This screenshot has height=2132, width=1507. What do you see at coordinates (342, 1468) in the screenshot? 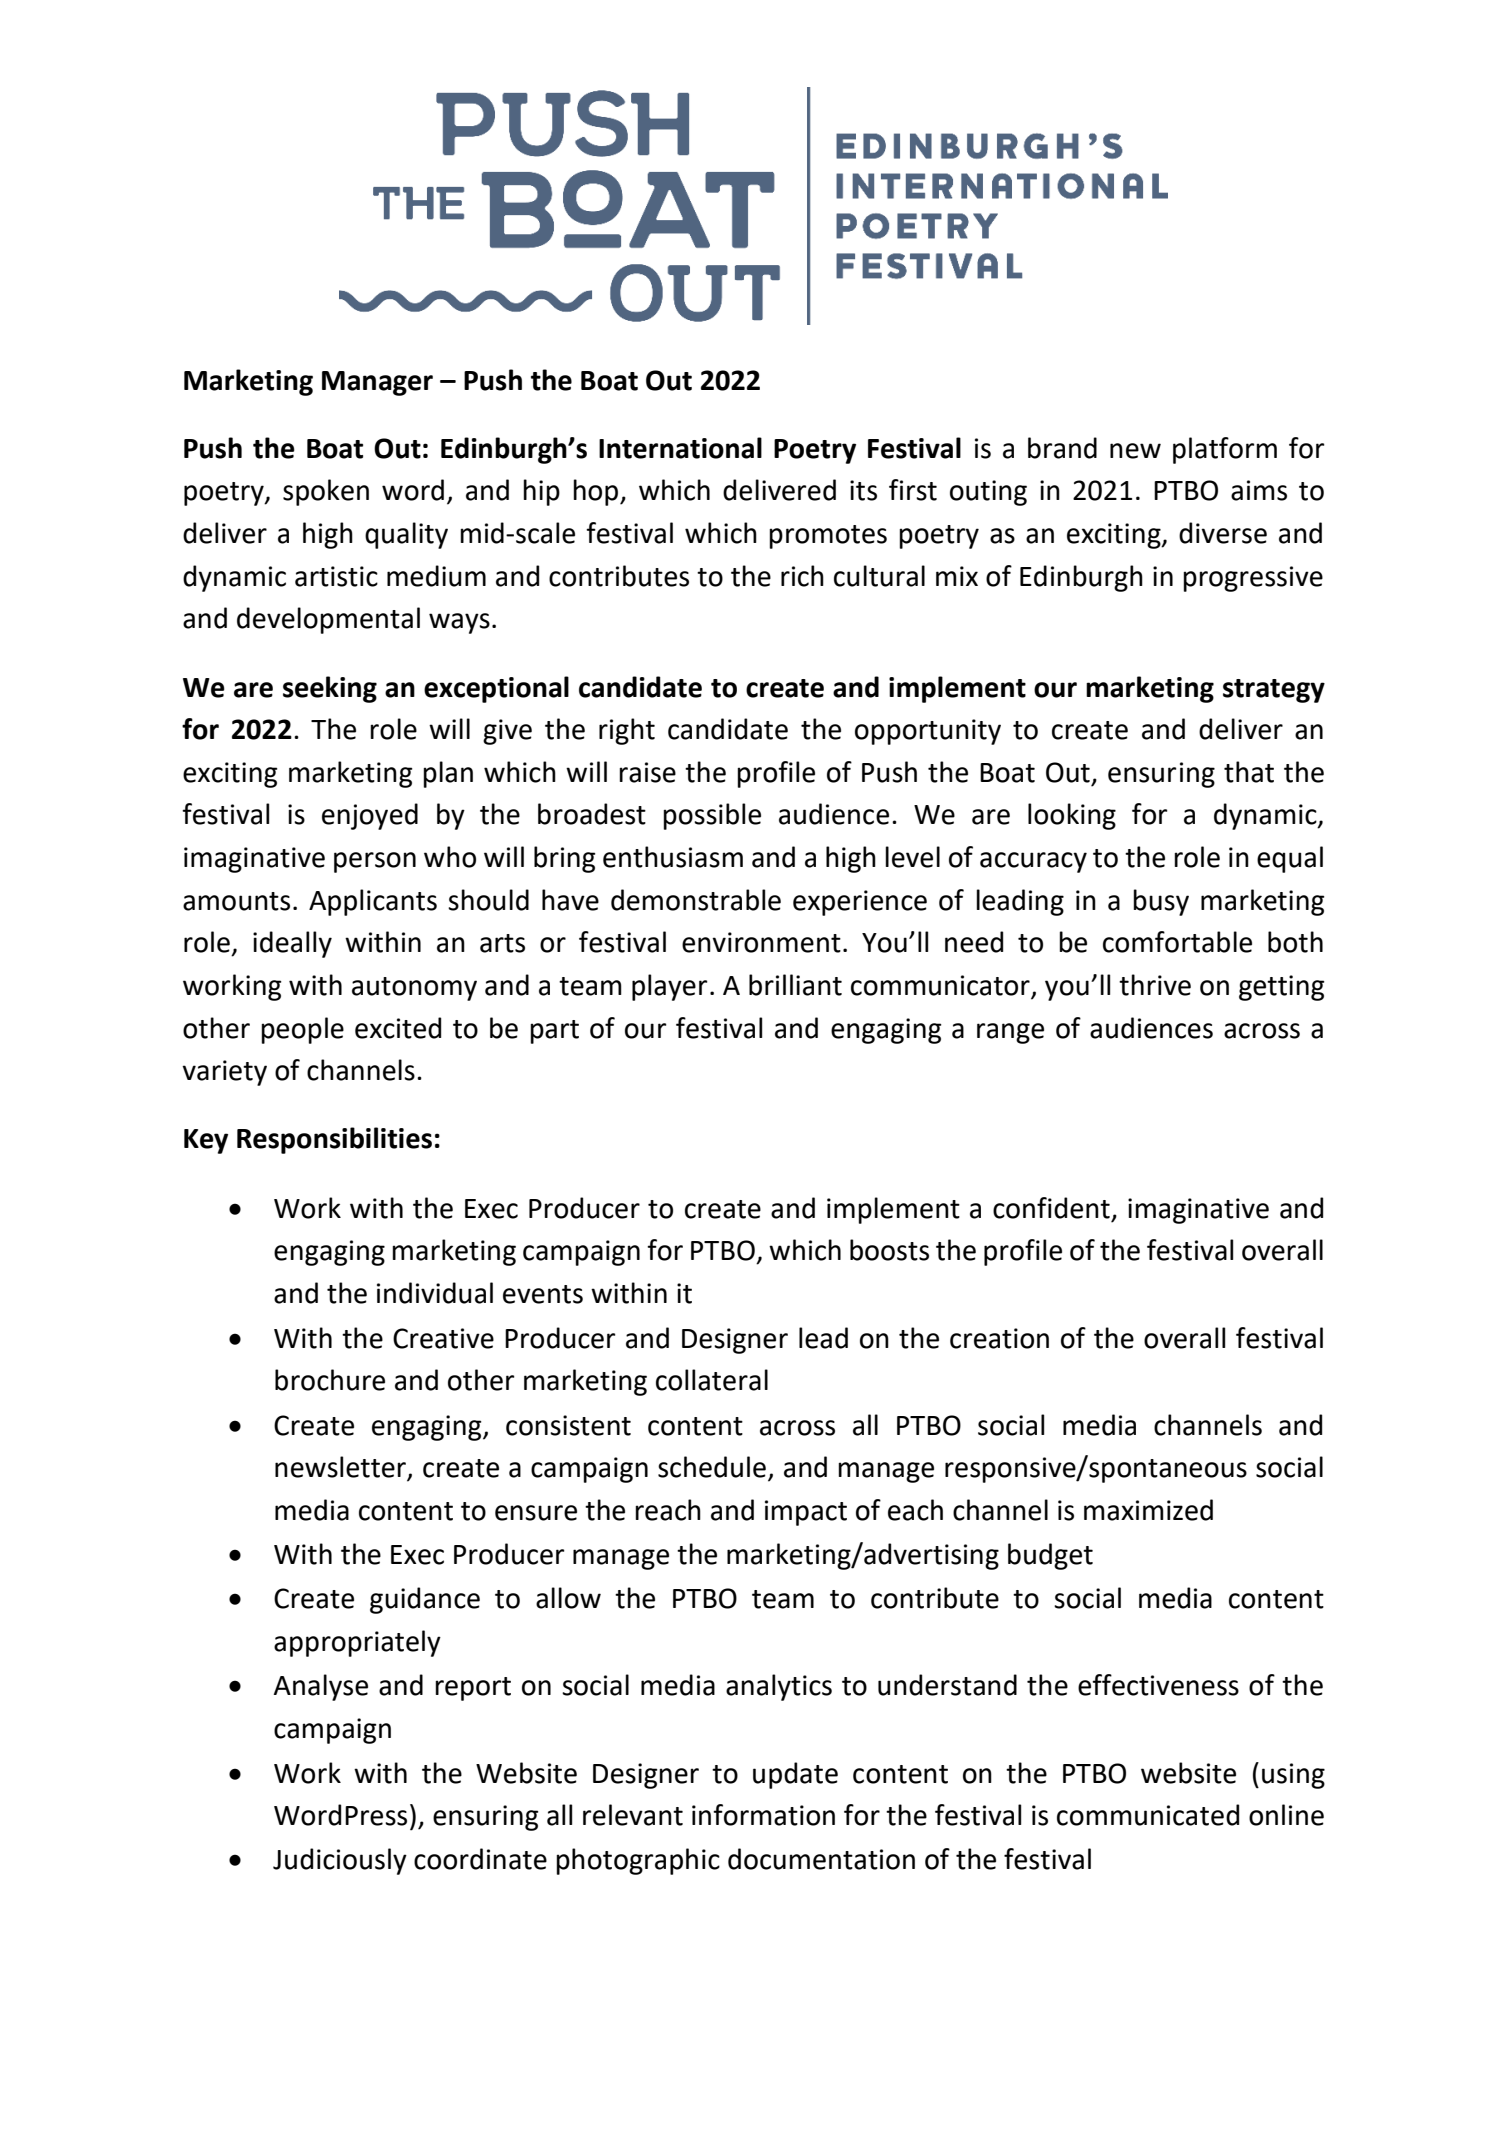
I see `newsletter` at bounding box center [342, 1468].
